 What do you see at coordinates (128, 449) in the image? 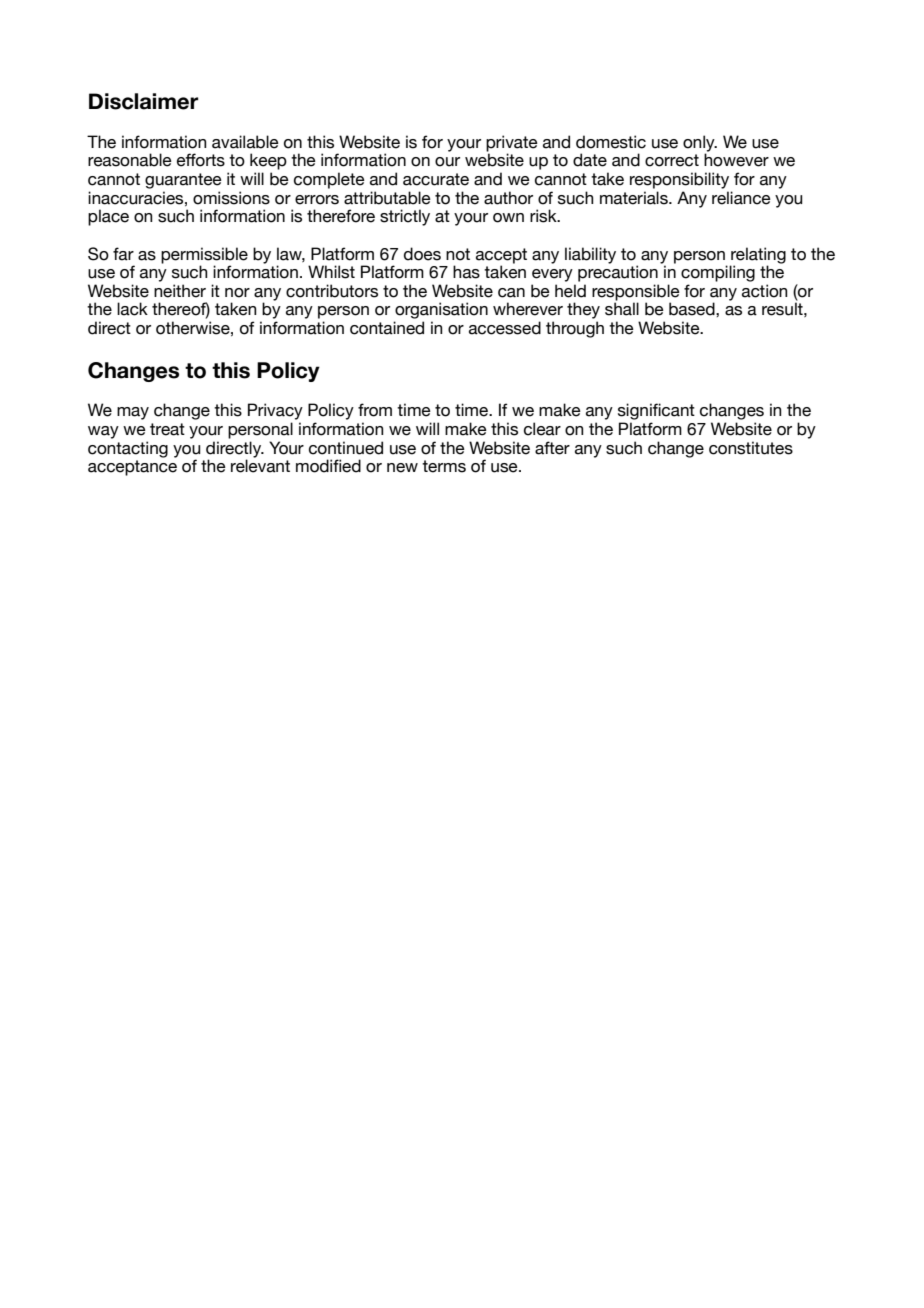
I see `contacting` at bounding box center [128, 449].
